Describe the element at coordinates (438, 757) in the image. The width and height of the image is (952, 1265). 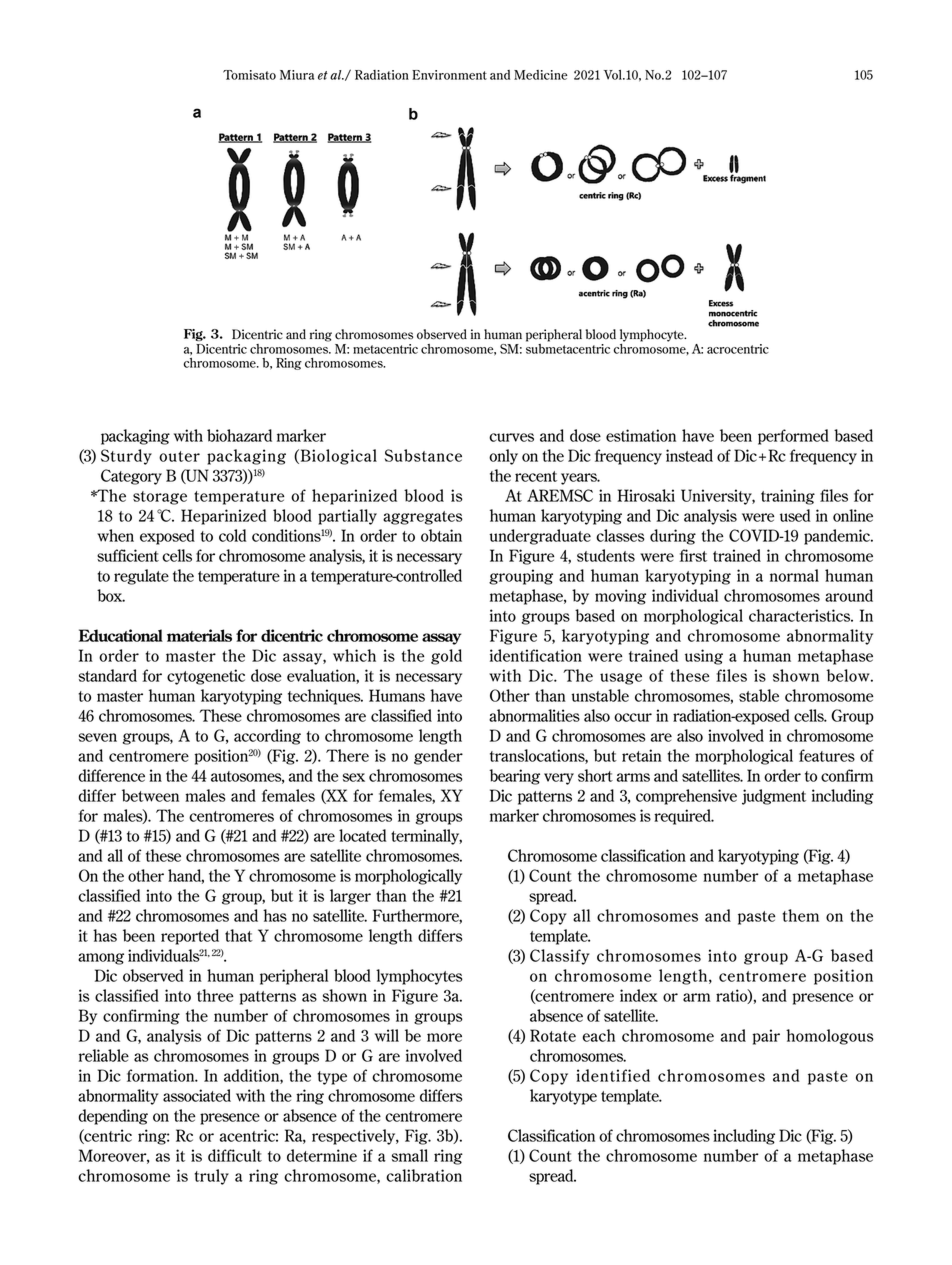
I see `gender` at that location.
